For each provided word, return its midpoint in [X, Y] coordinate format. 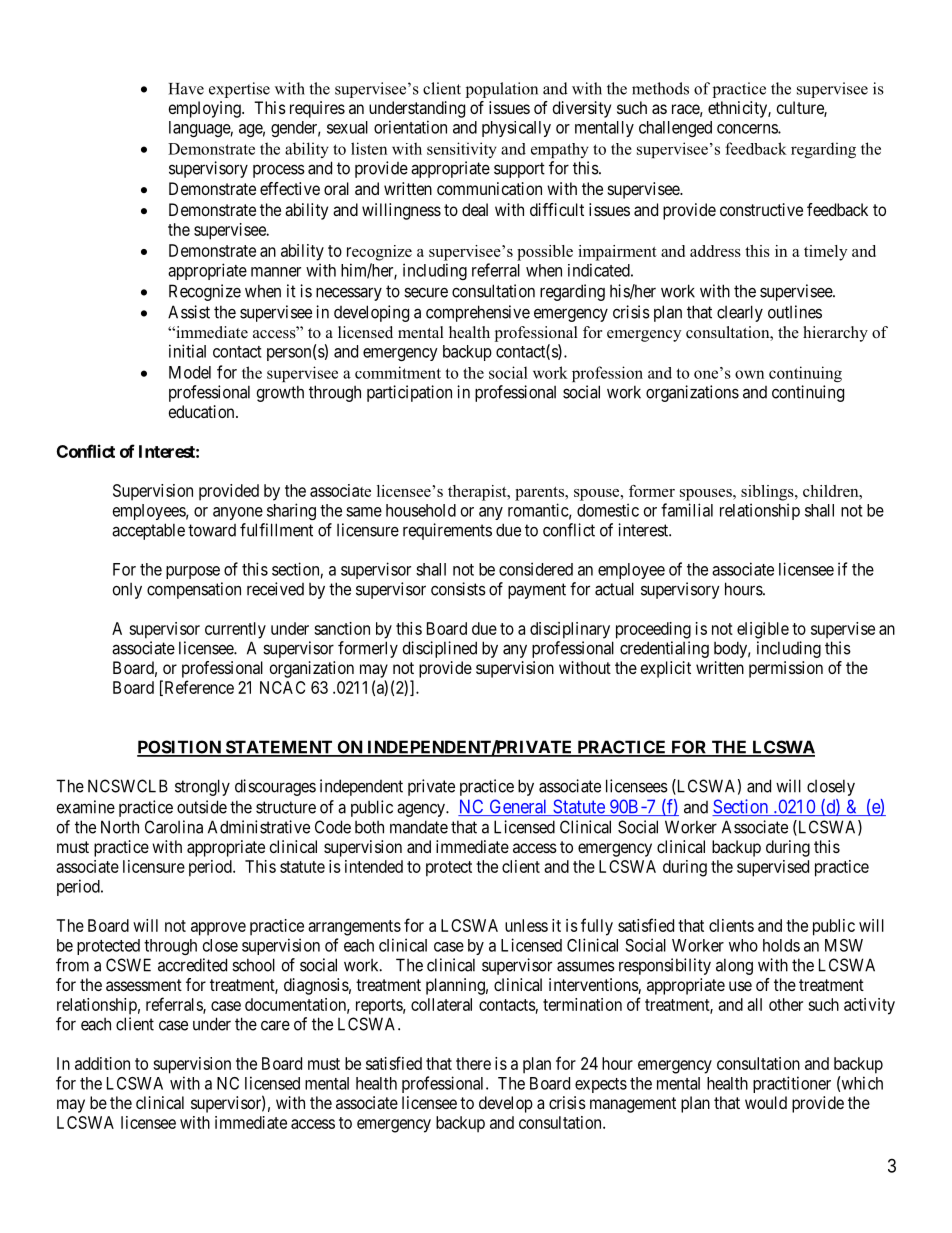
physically [516, 129]
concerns [748, 129]
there [473, 1063]
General [518, 807]
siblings [768, 493]
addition [102, 1063]
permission [786, 669]
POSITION [180, 748]
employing [206, 109]
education [203, 411]
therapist [478, 493]
